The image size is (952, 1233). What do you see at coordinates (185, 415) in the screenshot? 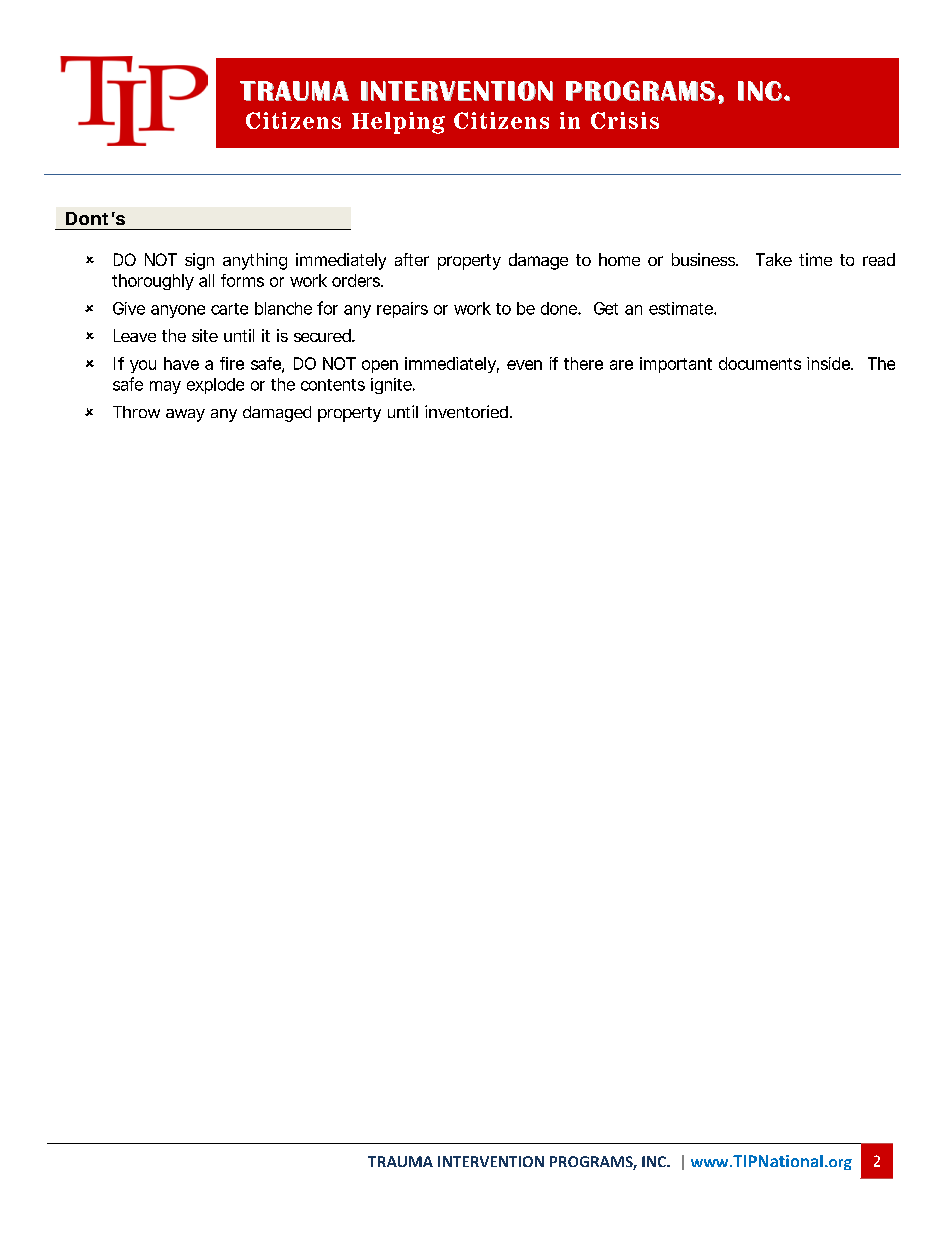
I see `away` at bounding box center [185, 415].
